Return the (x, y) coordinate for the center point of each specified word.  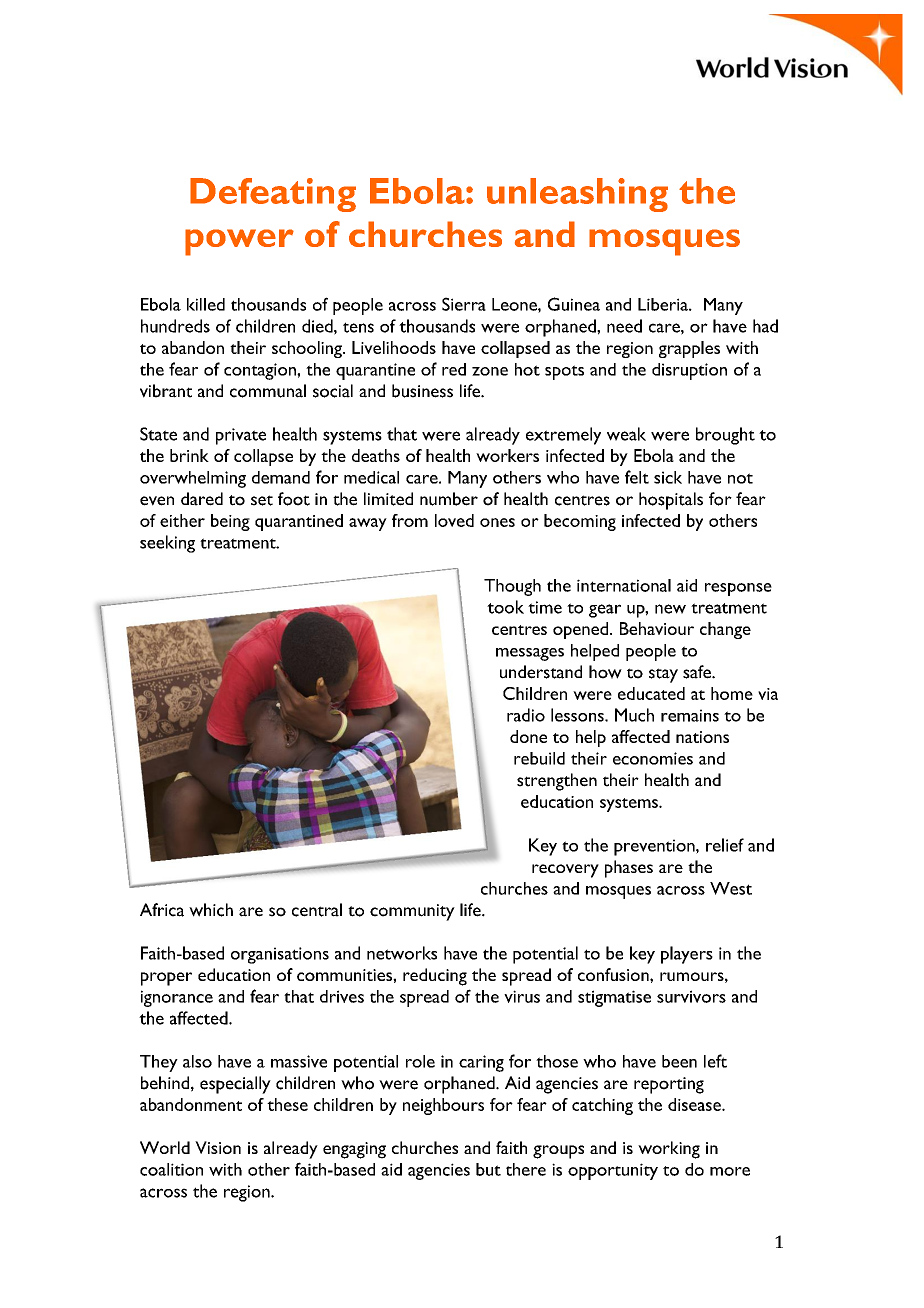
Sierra (464, 304)
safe (698, 672)
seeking (167, 544)
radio (526, 715)
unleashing (577, 195)
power (239, 242)
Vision (218, 1147)
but (488, 1169)
